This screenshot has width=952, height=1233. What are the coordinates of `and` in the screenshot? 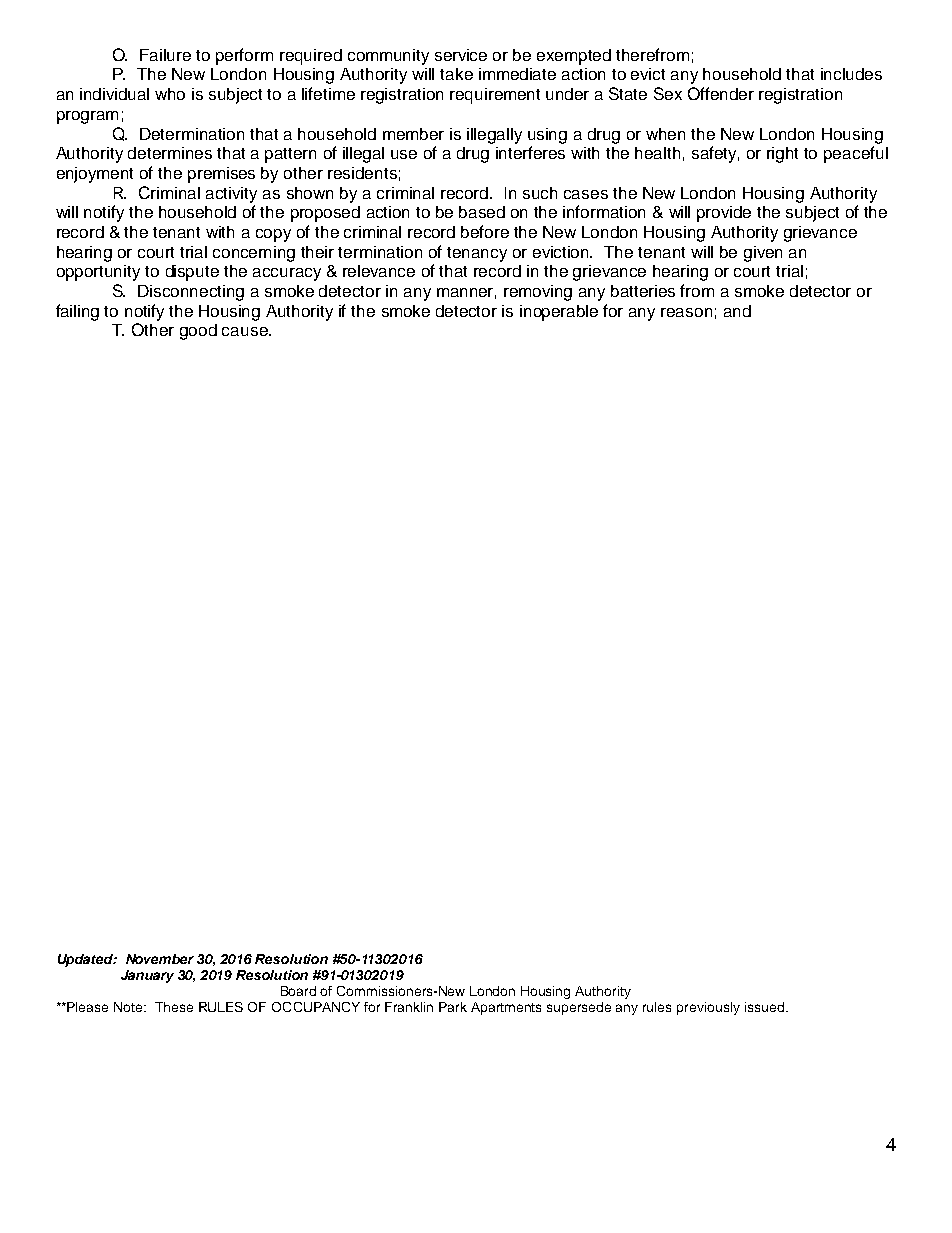 It's located at (737, 311).
